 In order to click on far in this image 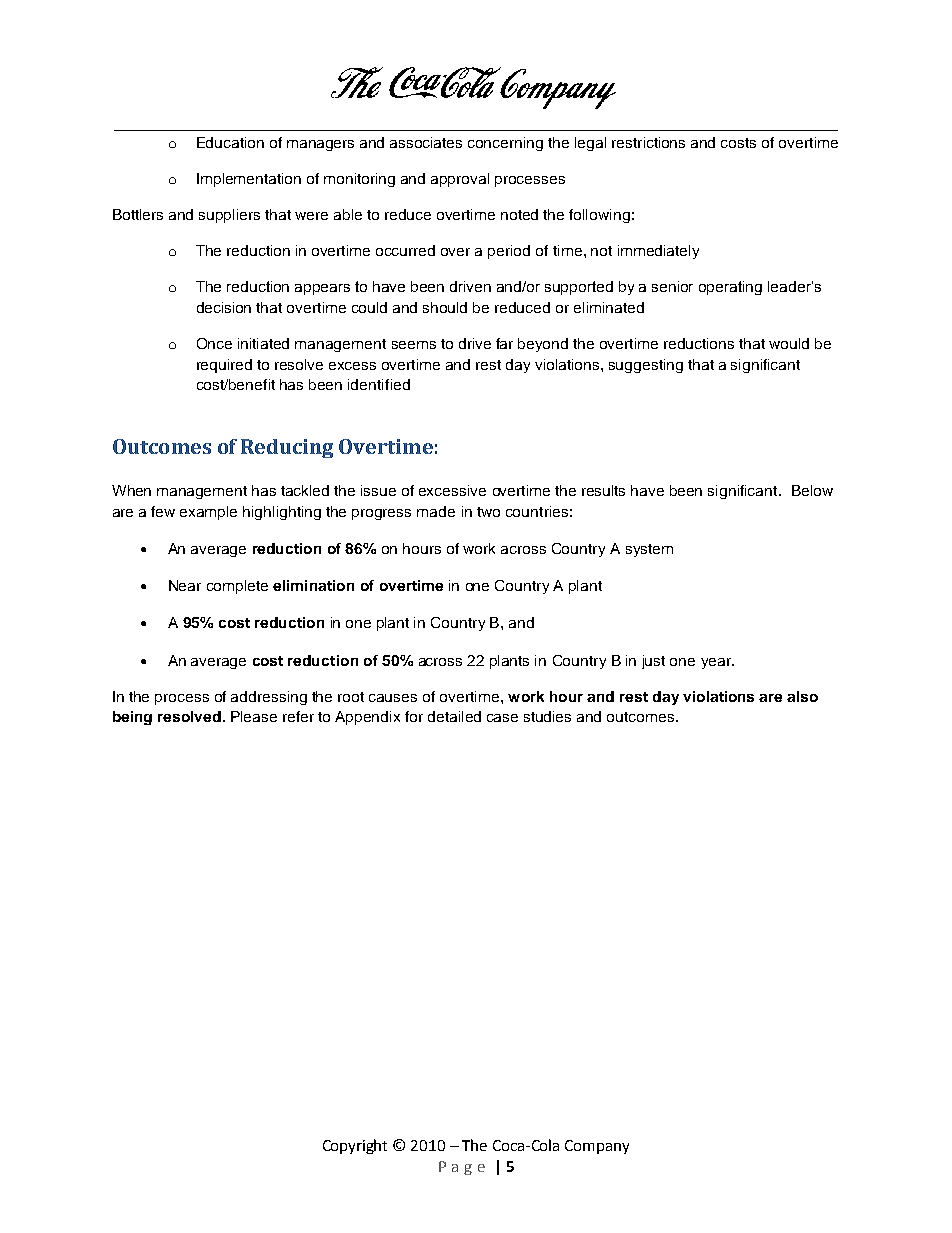, I will do `click(504, 343)`.
